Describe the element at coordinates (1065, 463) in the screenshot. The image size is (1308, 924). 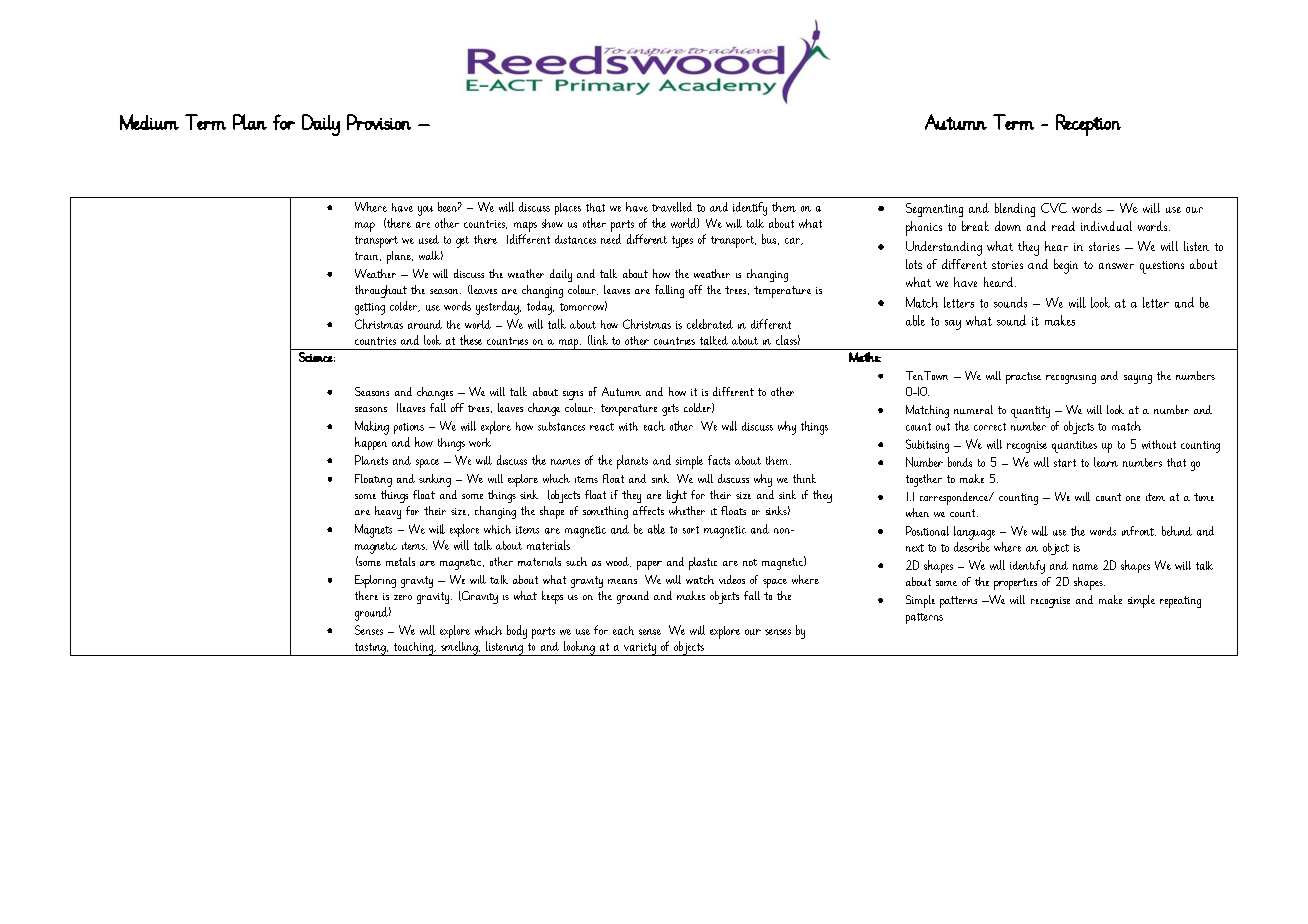
I see `start` at that location.
